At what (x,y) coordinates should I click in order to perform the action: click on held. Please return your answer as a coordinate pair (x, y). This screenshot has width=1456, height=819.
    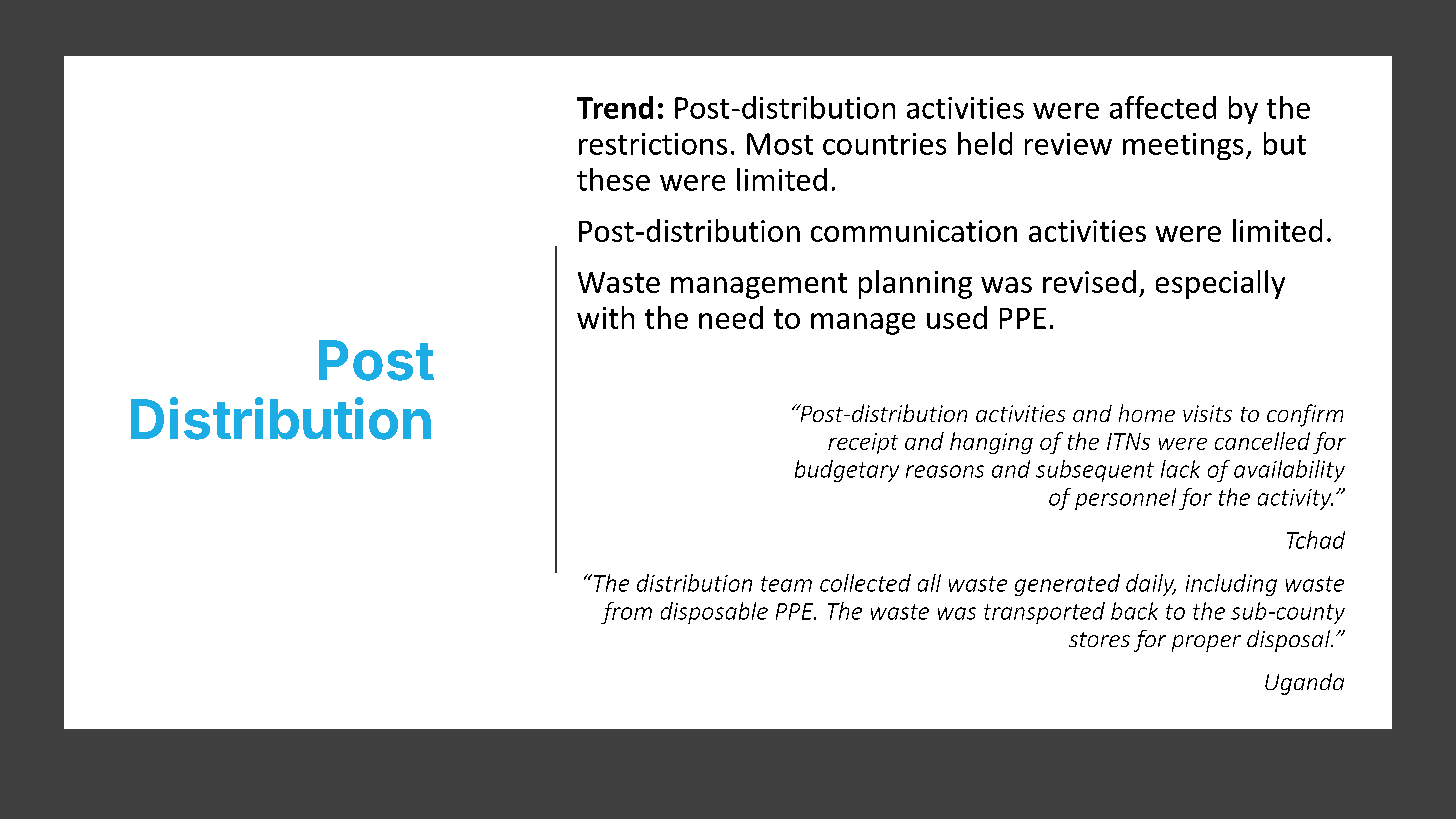
    Looking at the image, I should click on (985, 143).
